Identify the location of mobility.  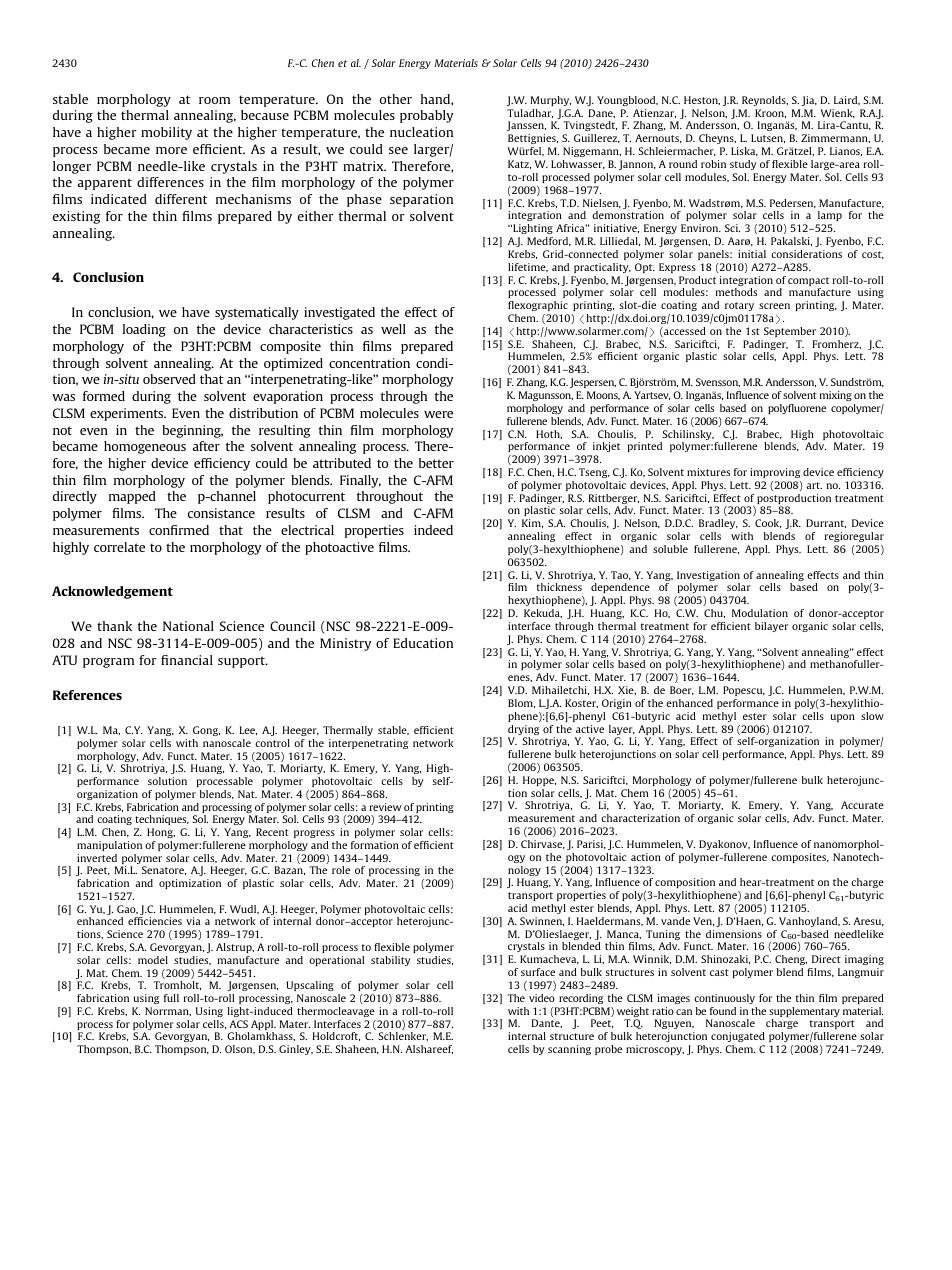
(166, 133).
